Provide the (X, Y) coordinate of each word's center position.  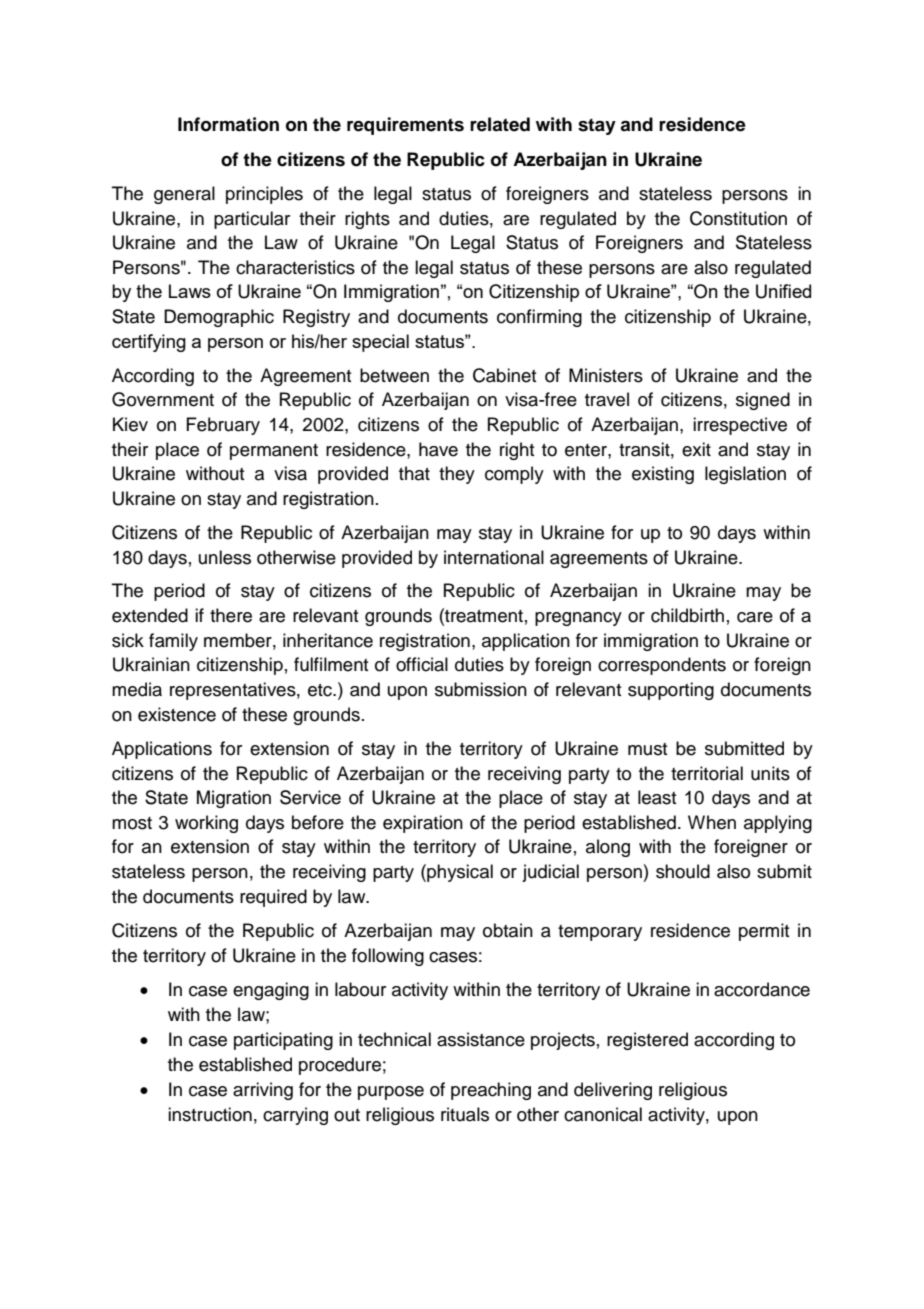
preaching (491, 1091)
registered (647, 1041)
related (500, 124)
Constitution (738, 218)
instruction (210, 1114)
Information (228, 124)
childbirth (687, 615)
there (231, 615)
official (422, 664)
